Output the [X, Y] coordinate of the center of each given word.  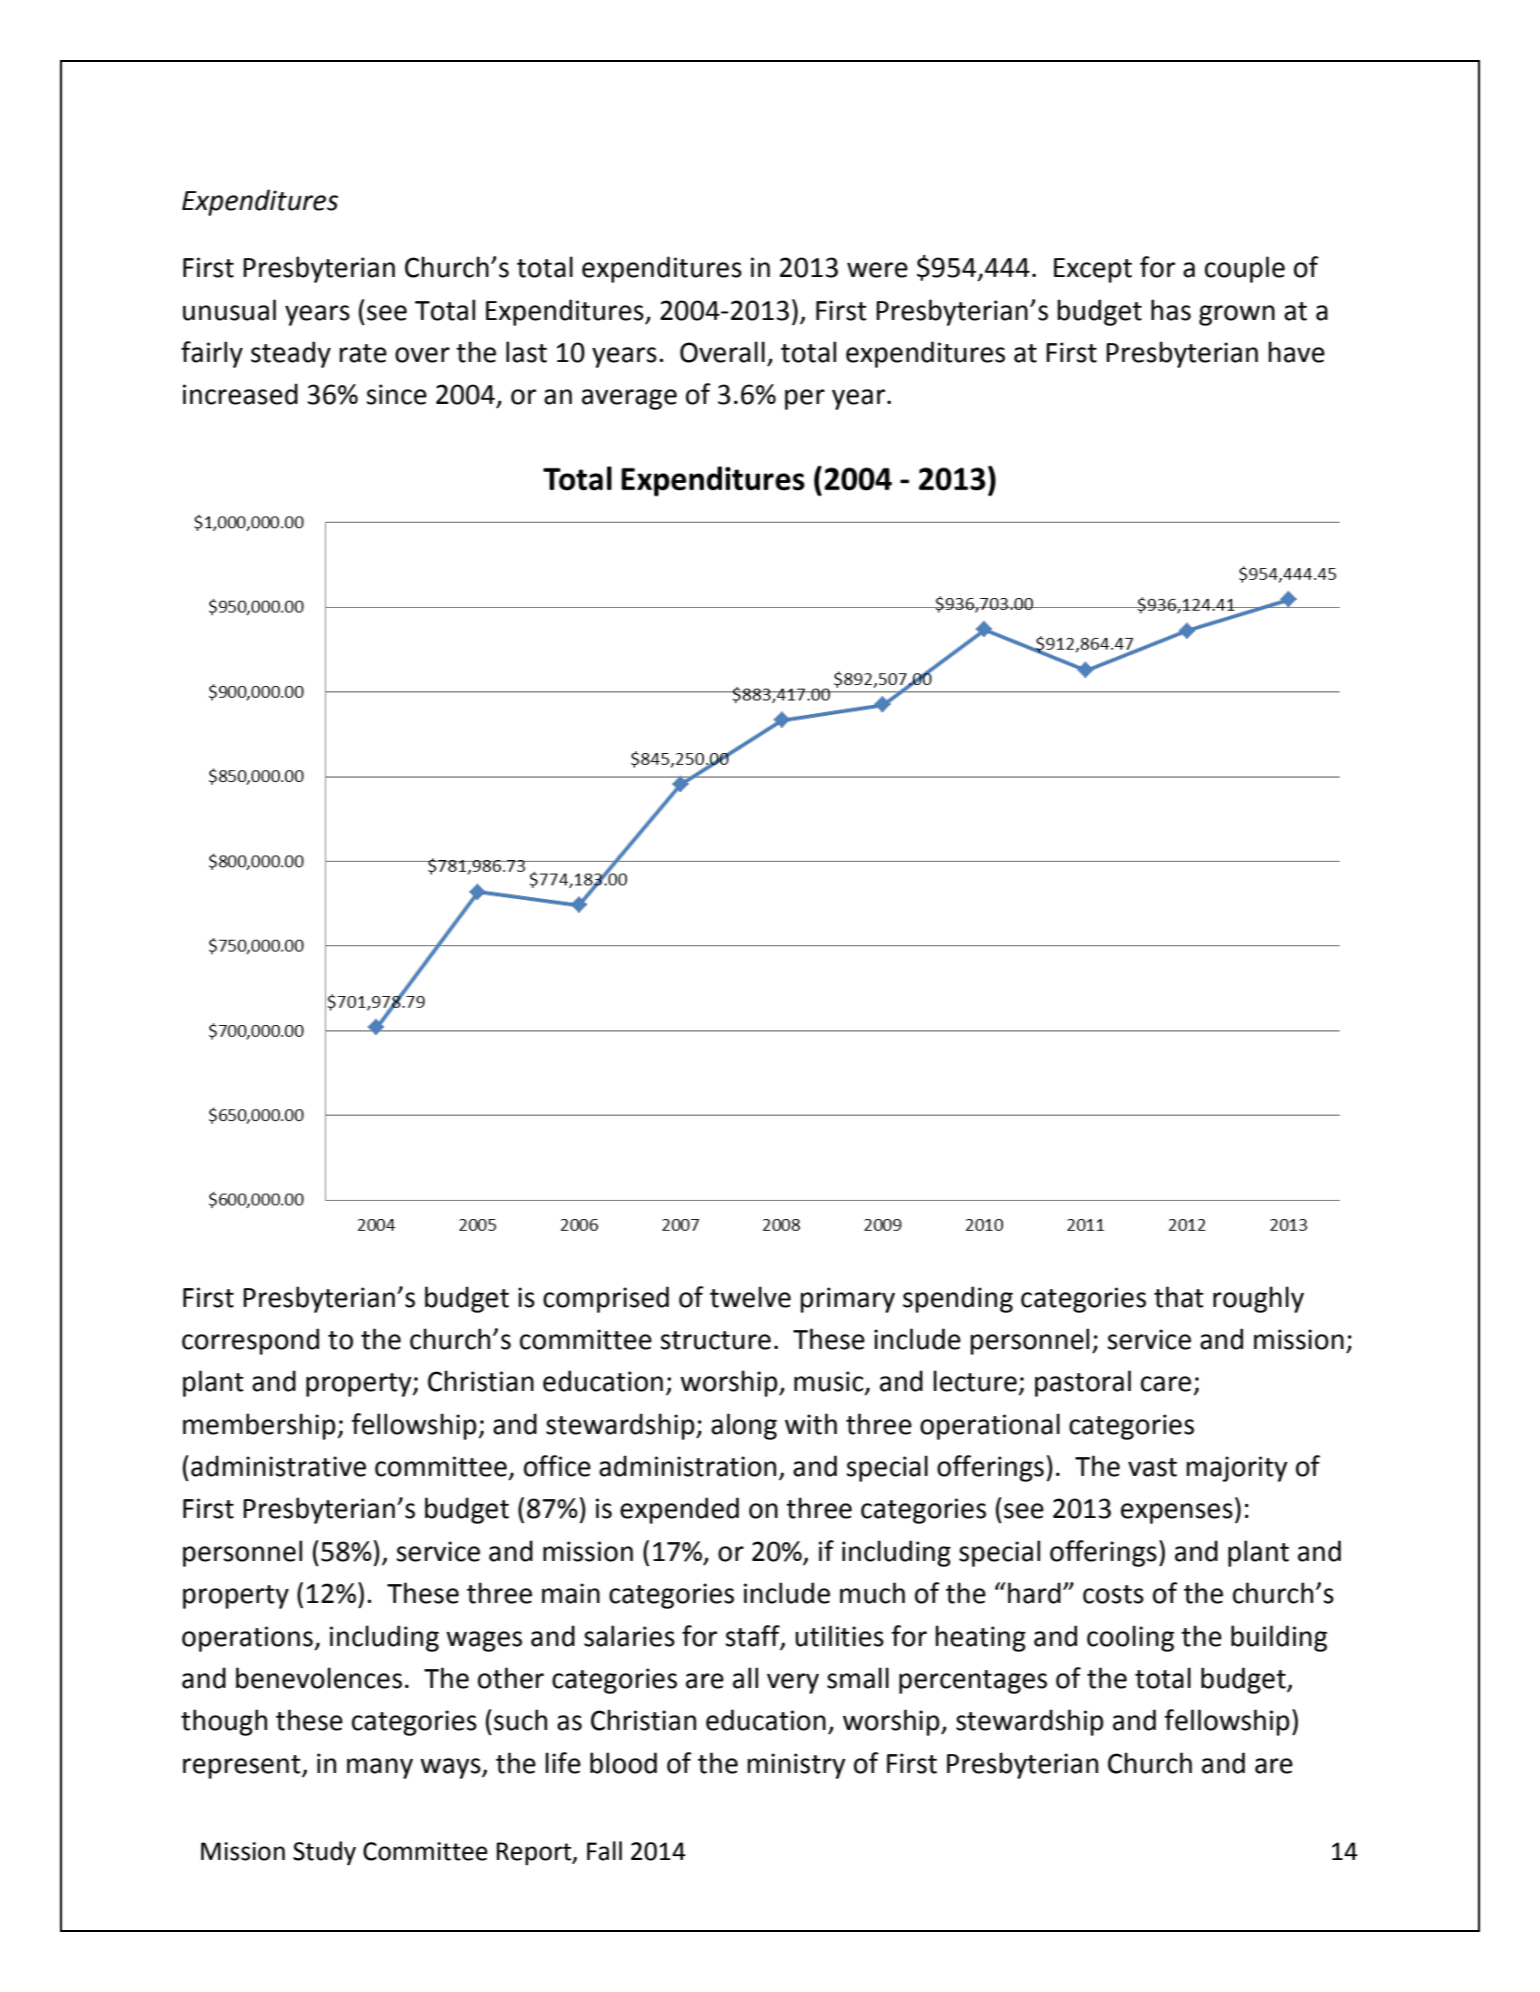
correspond [250, 1341]
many [380, 1768]
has [1171, 310]
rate [363, 353]
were [877, 270]
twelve [750, 1297]
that [1179, 1297]
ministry [796, 1766]
